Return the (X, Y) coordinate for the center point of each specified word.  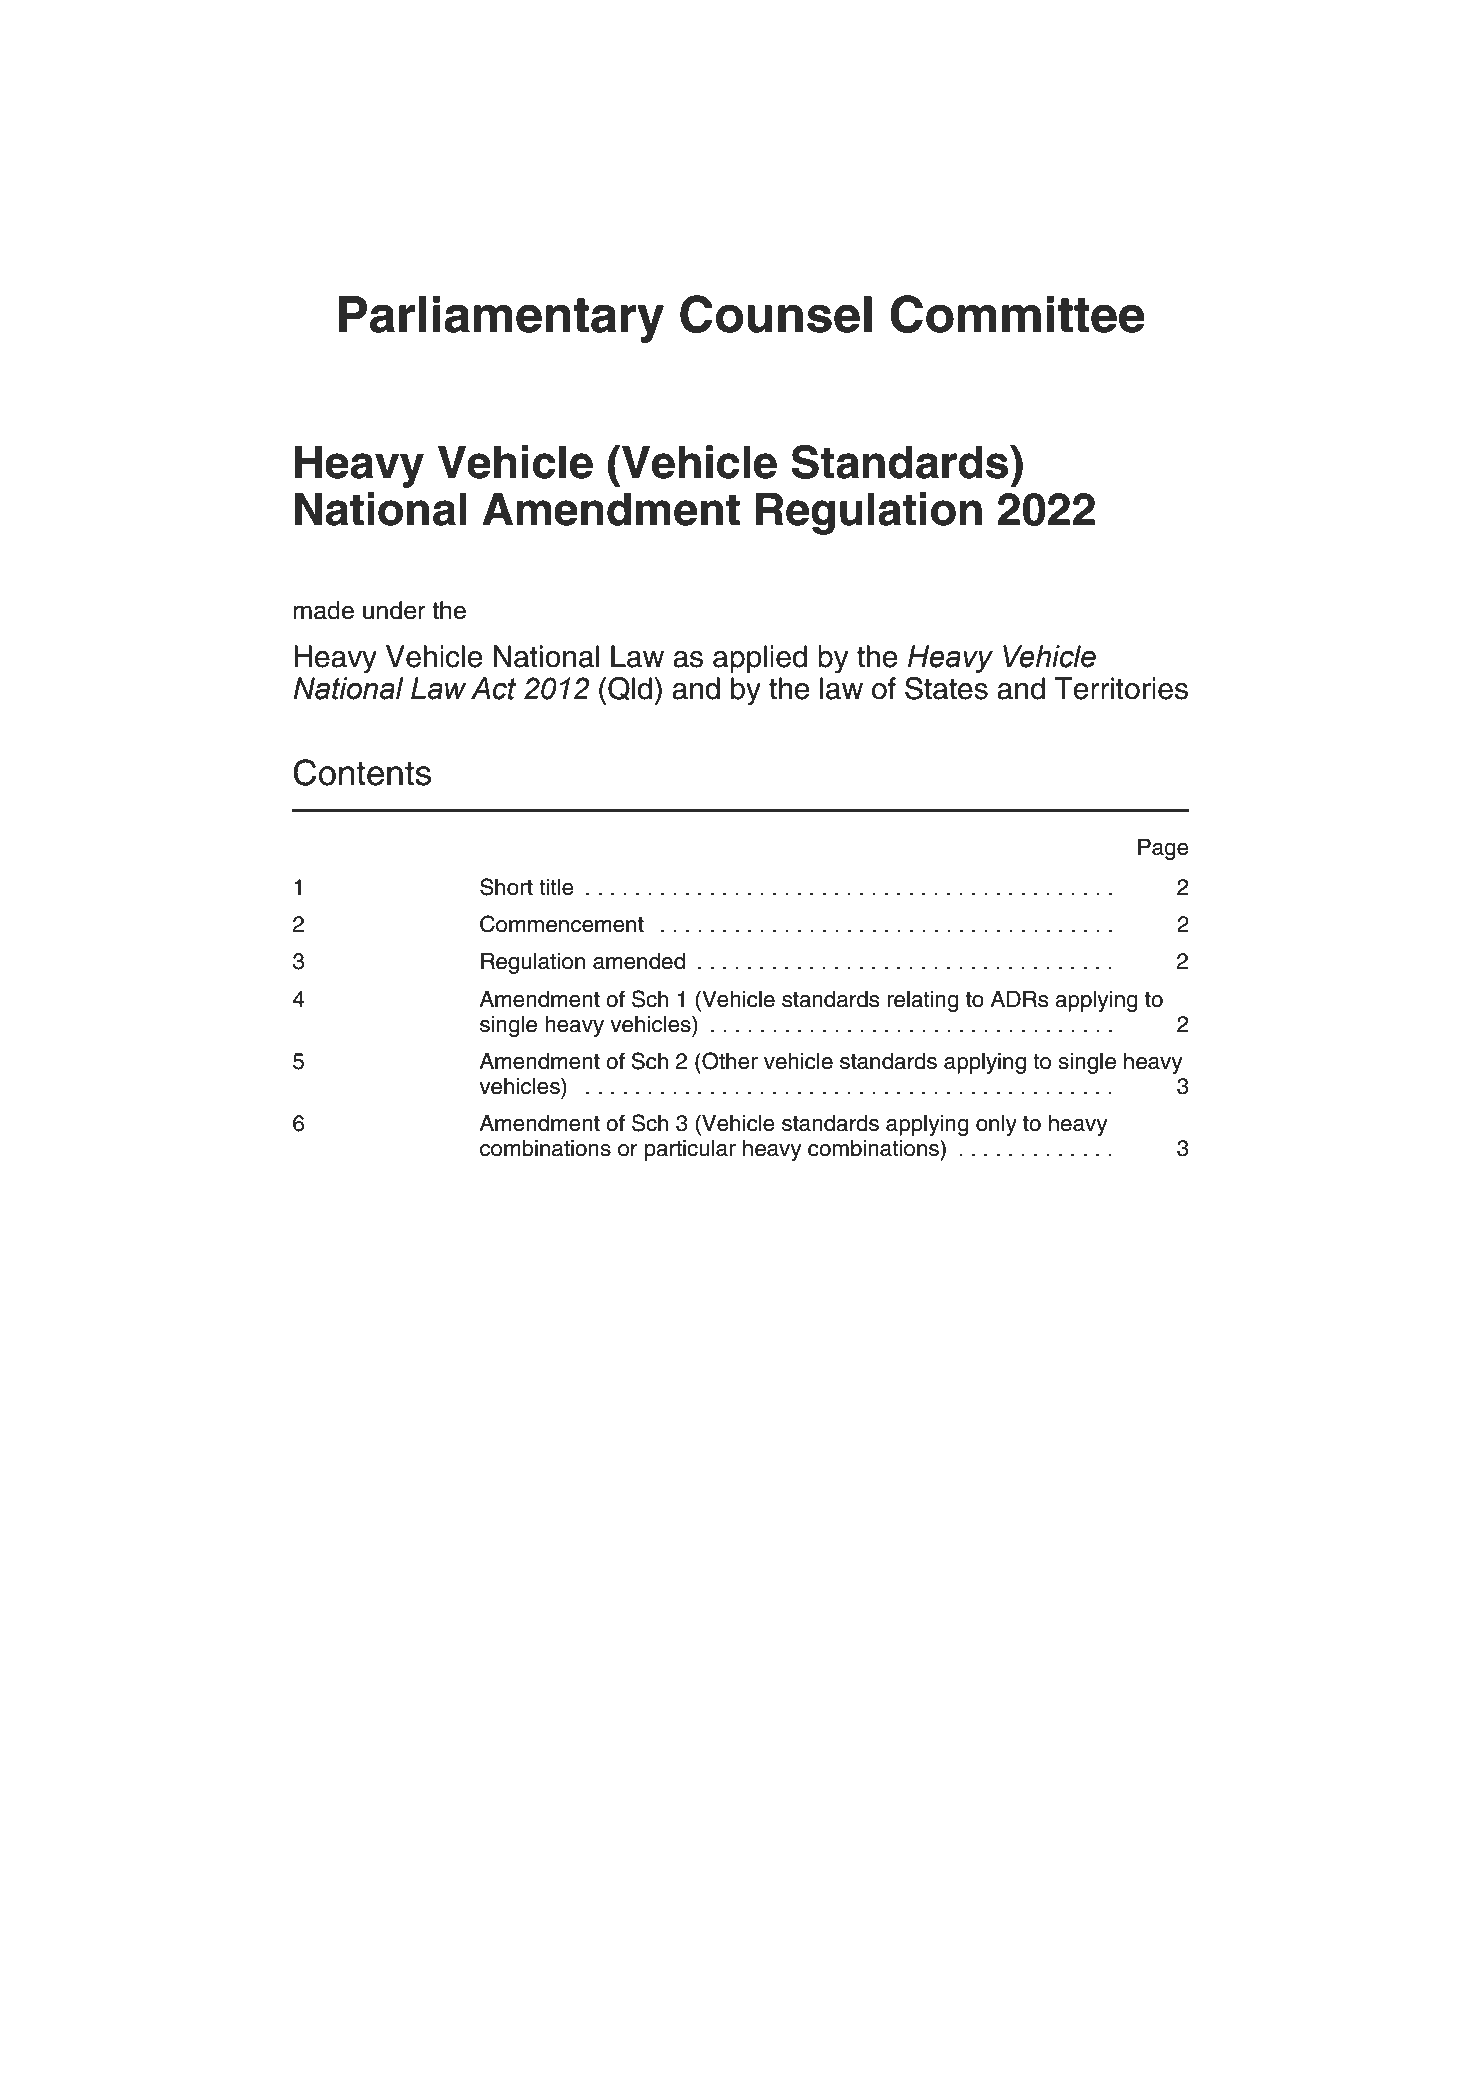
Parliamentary (501, 319)
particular (690, 1150)
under (394, 610)
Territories (1121, 688)
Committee (1017, 314)
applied (760, 659)
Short (506, 887)
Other (729, 1061)
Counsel (776, 314)
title (556, 887)
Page (1163, 849)
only (996, 1125)
